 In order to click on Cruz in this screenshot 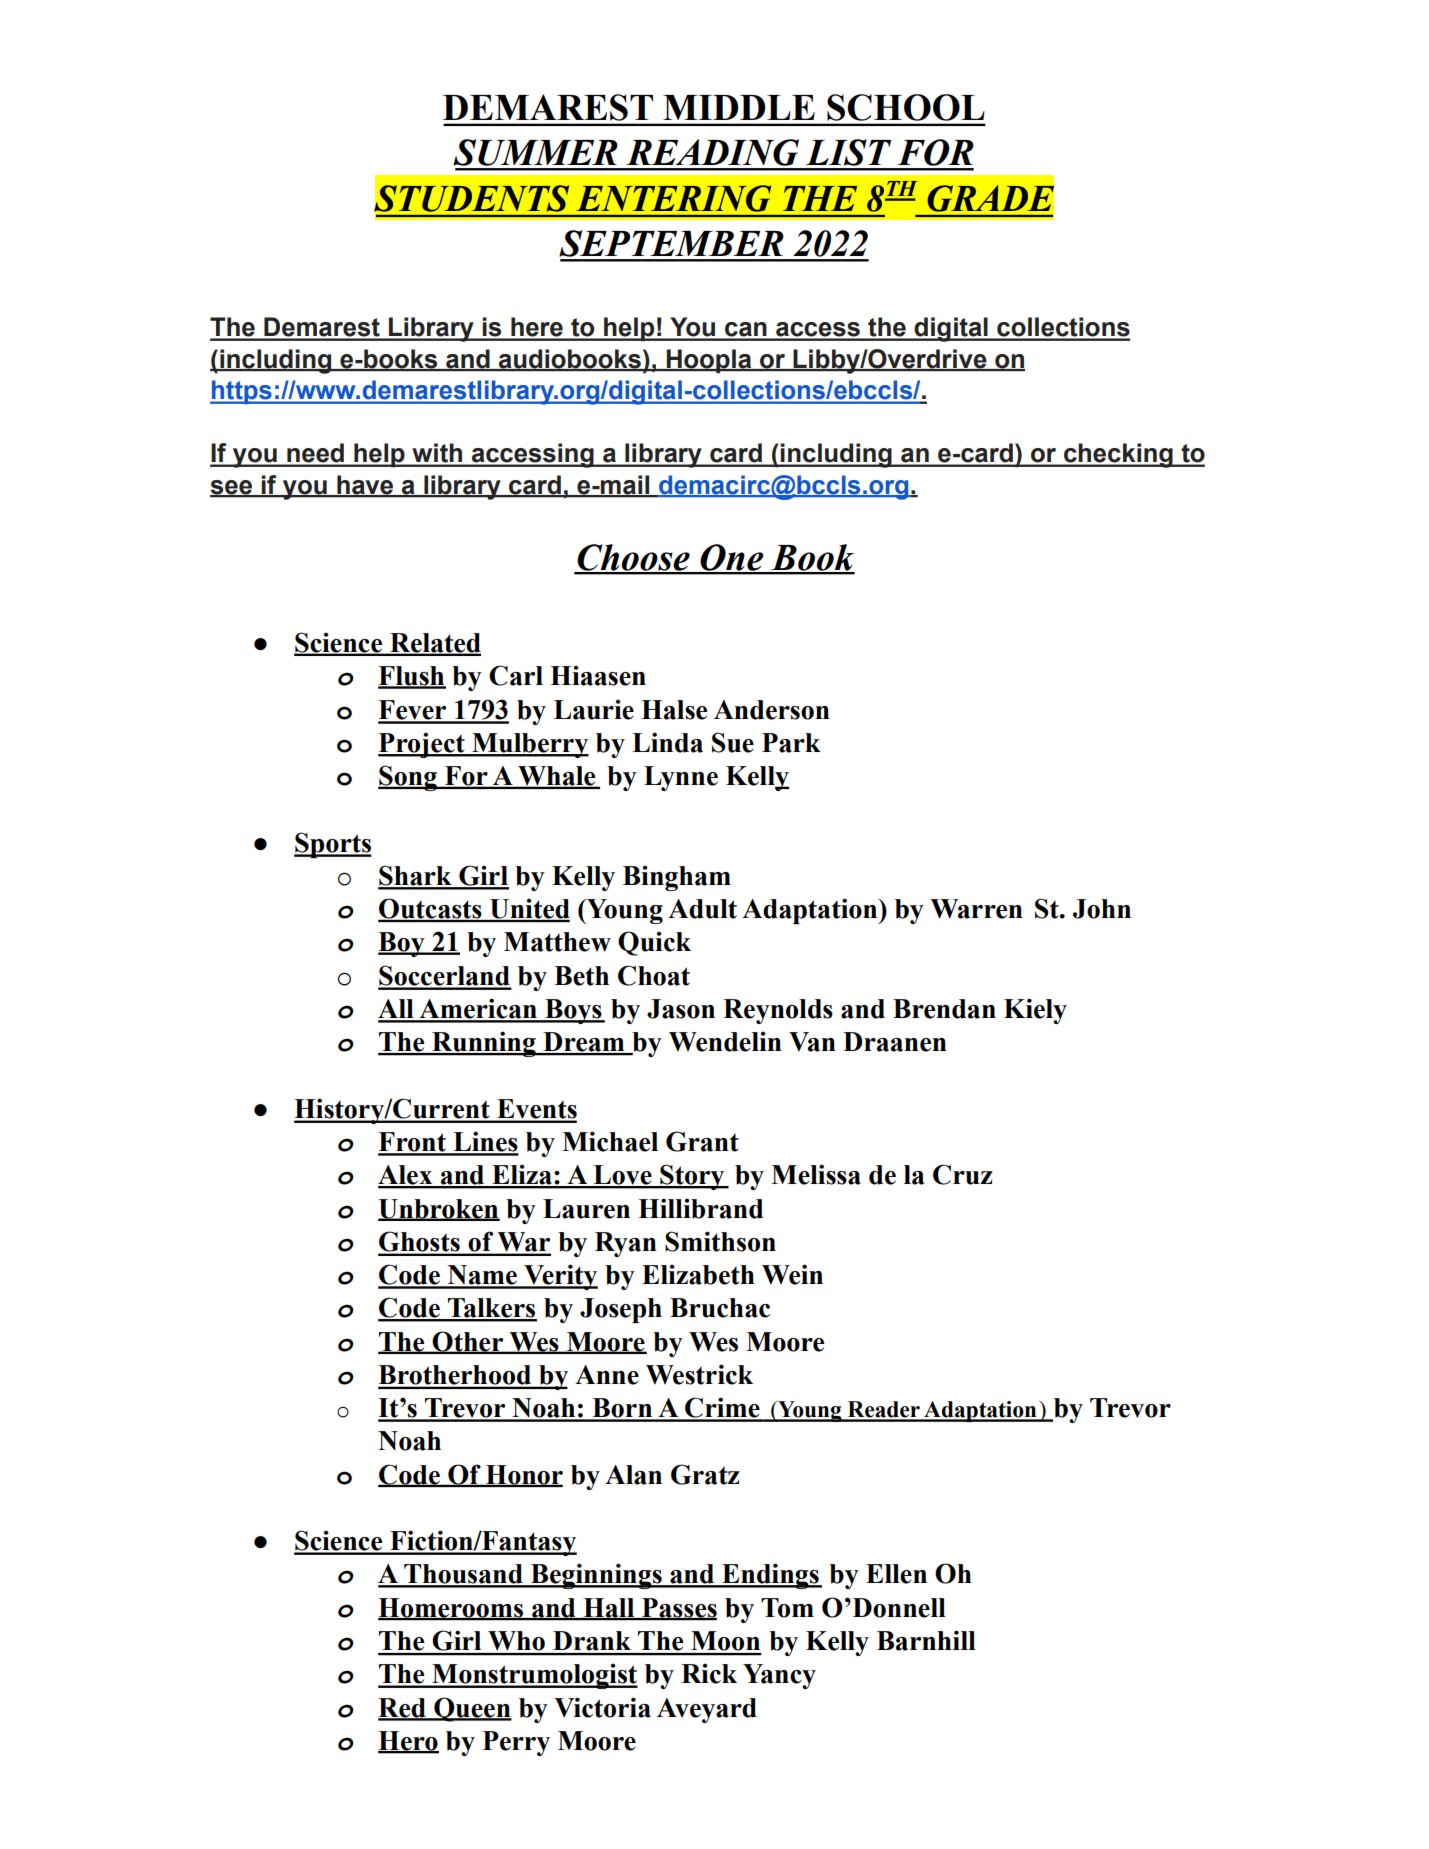, I will do `click(963, 1174)`.
